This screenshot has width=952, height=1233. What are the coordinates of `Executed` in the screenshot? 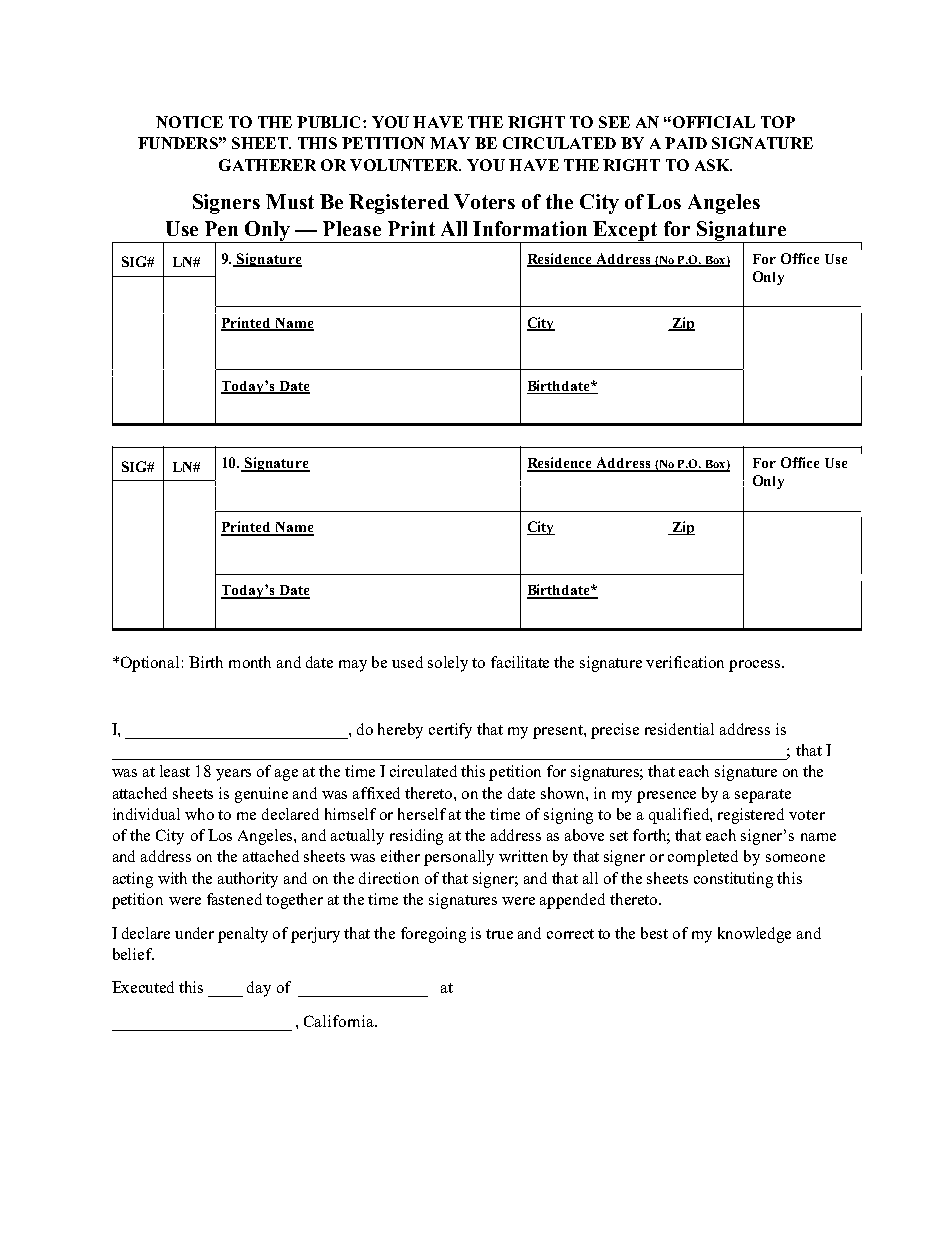 It's located at (143, 987).
